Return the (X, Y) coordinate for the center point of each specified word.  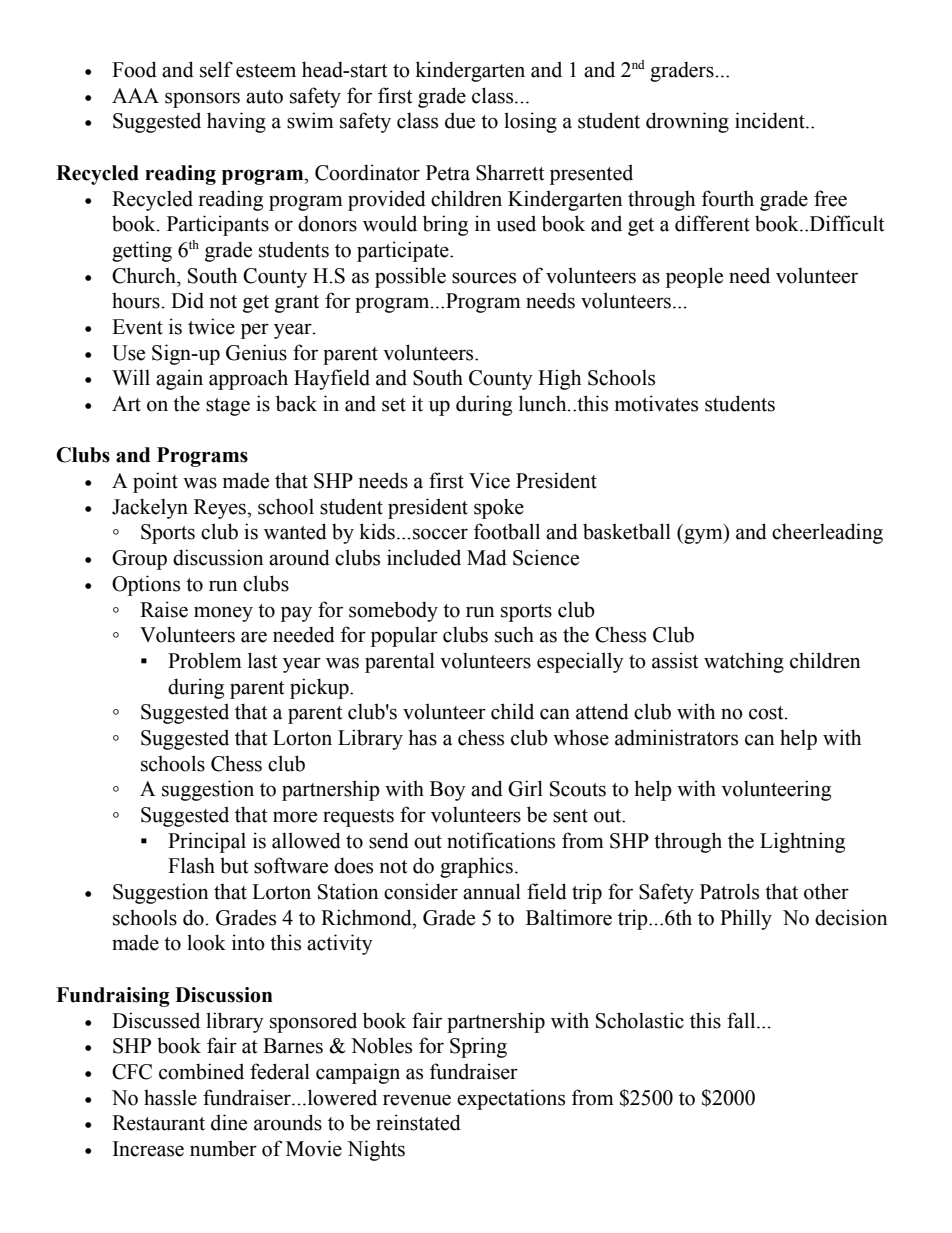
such (514, 634)
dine (229, 1122)
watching (744, 662)
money (223, 614)
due (460, 120)
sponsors (202, 100)
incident (771, 120)
